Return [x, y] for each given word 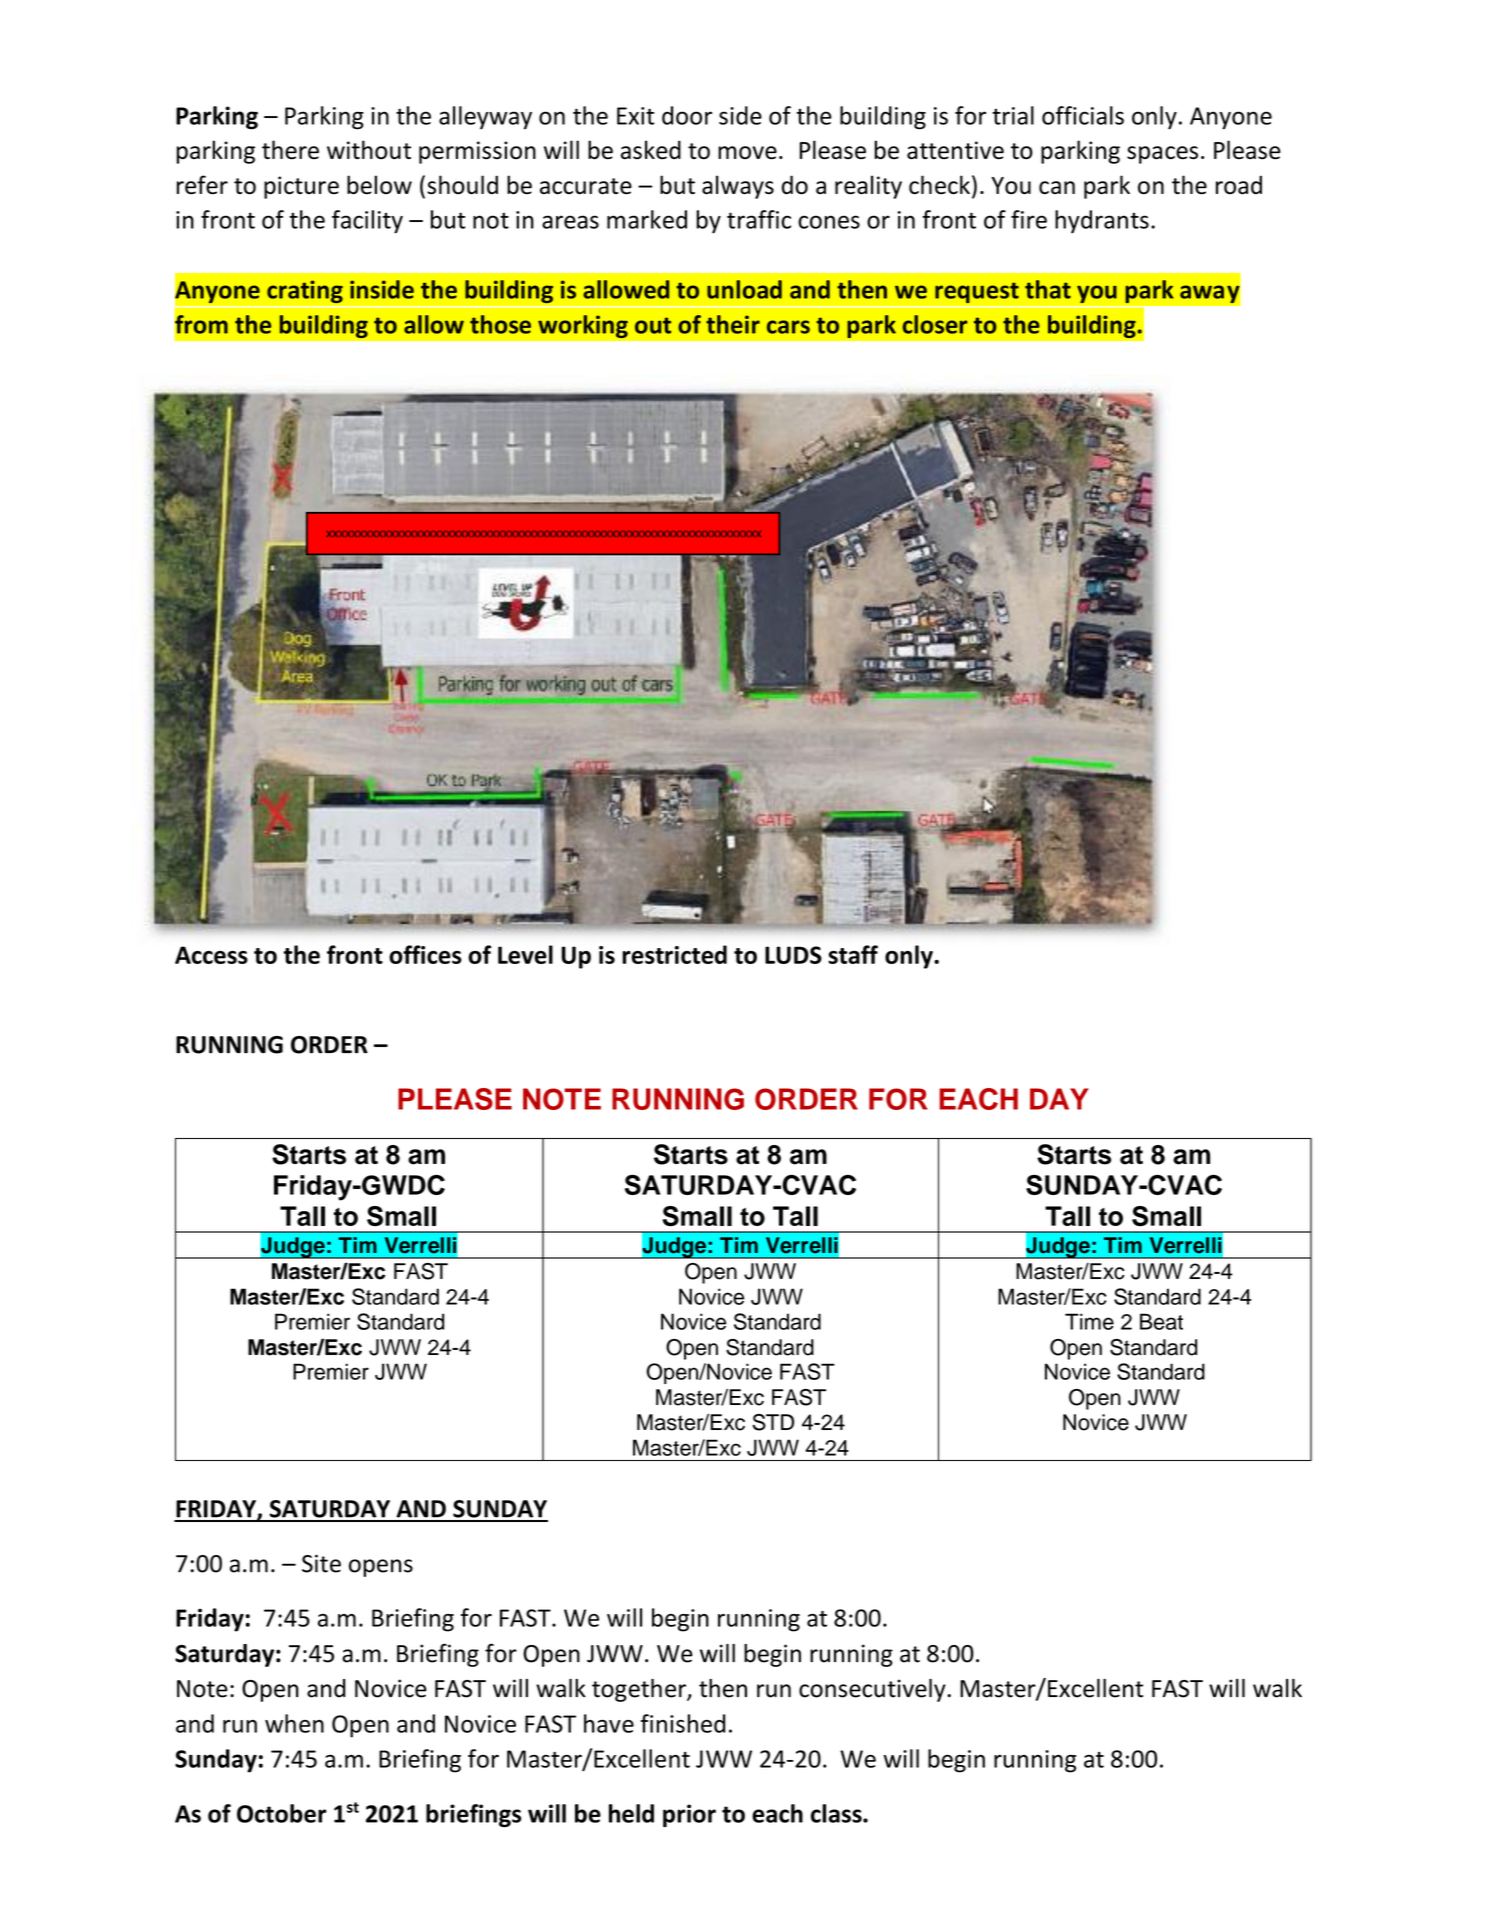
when [294, 1723]
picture [301, 187]
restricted [674, 954]
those [500, 324]
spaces [1162, 155]
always [738, 187]
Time [1089, 1321]
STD [773, 1422]
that [1048, 289]
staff [853, 954]
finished [683, 1723]
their [733, 324]
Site [321, 1563]
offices [425, 954]
